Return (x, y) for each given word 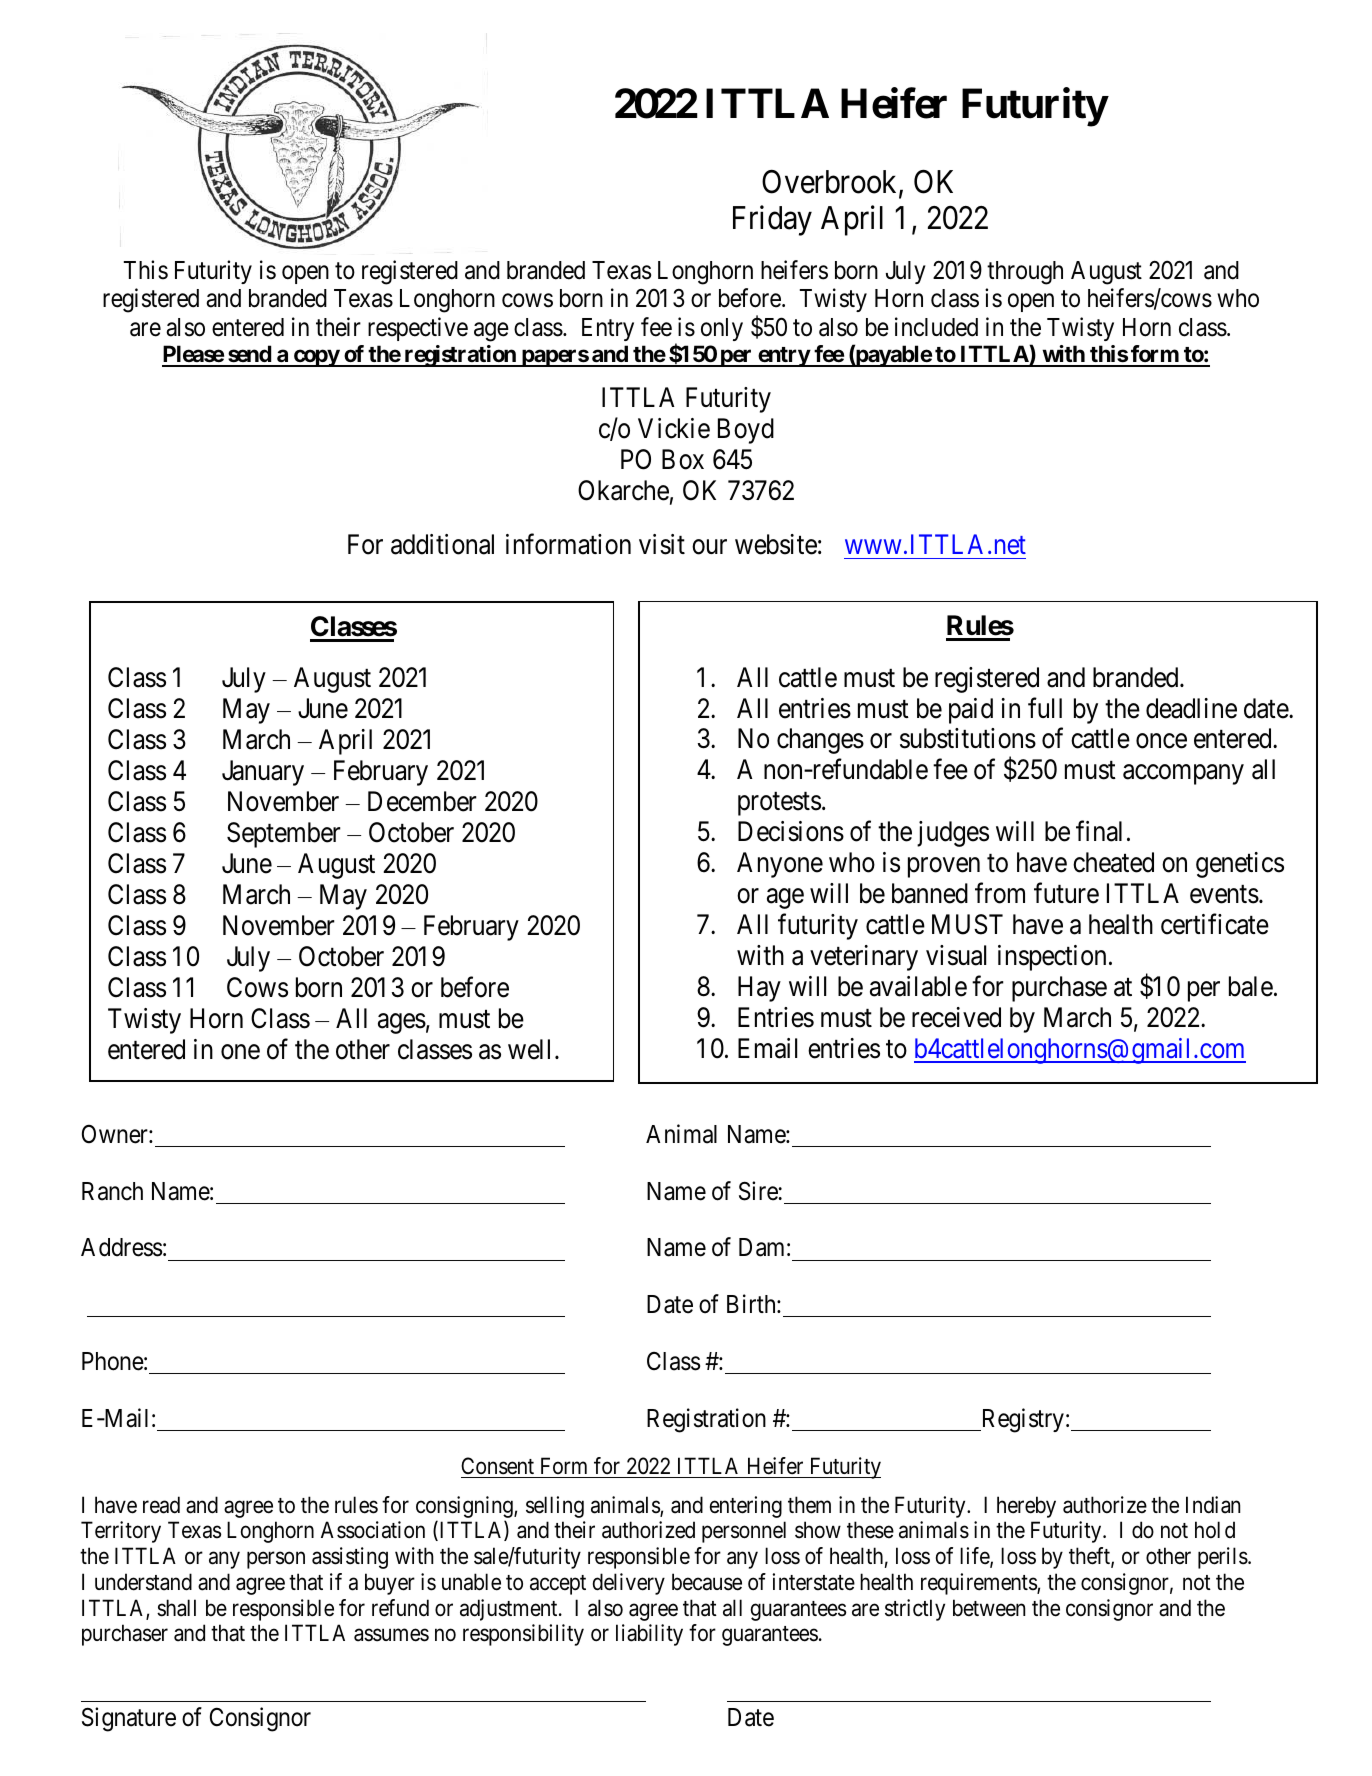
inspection (1052, 958)
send (249, 355)
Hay (759, 989)
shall (176, 1608)
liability (649, 1635)
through (1025, 273)
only (722, 329)
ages (402, 1024)
